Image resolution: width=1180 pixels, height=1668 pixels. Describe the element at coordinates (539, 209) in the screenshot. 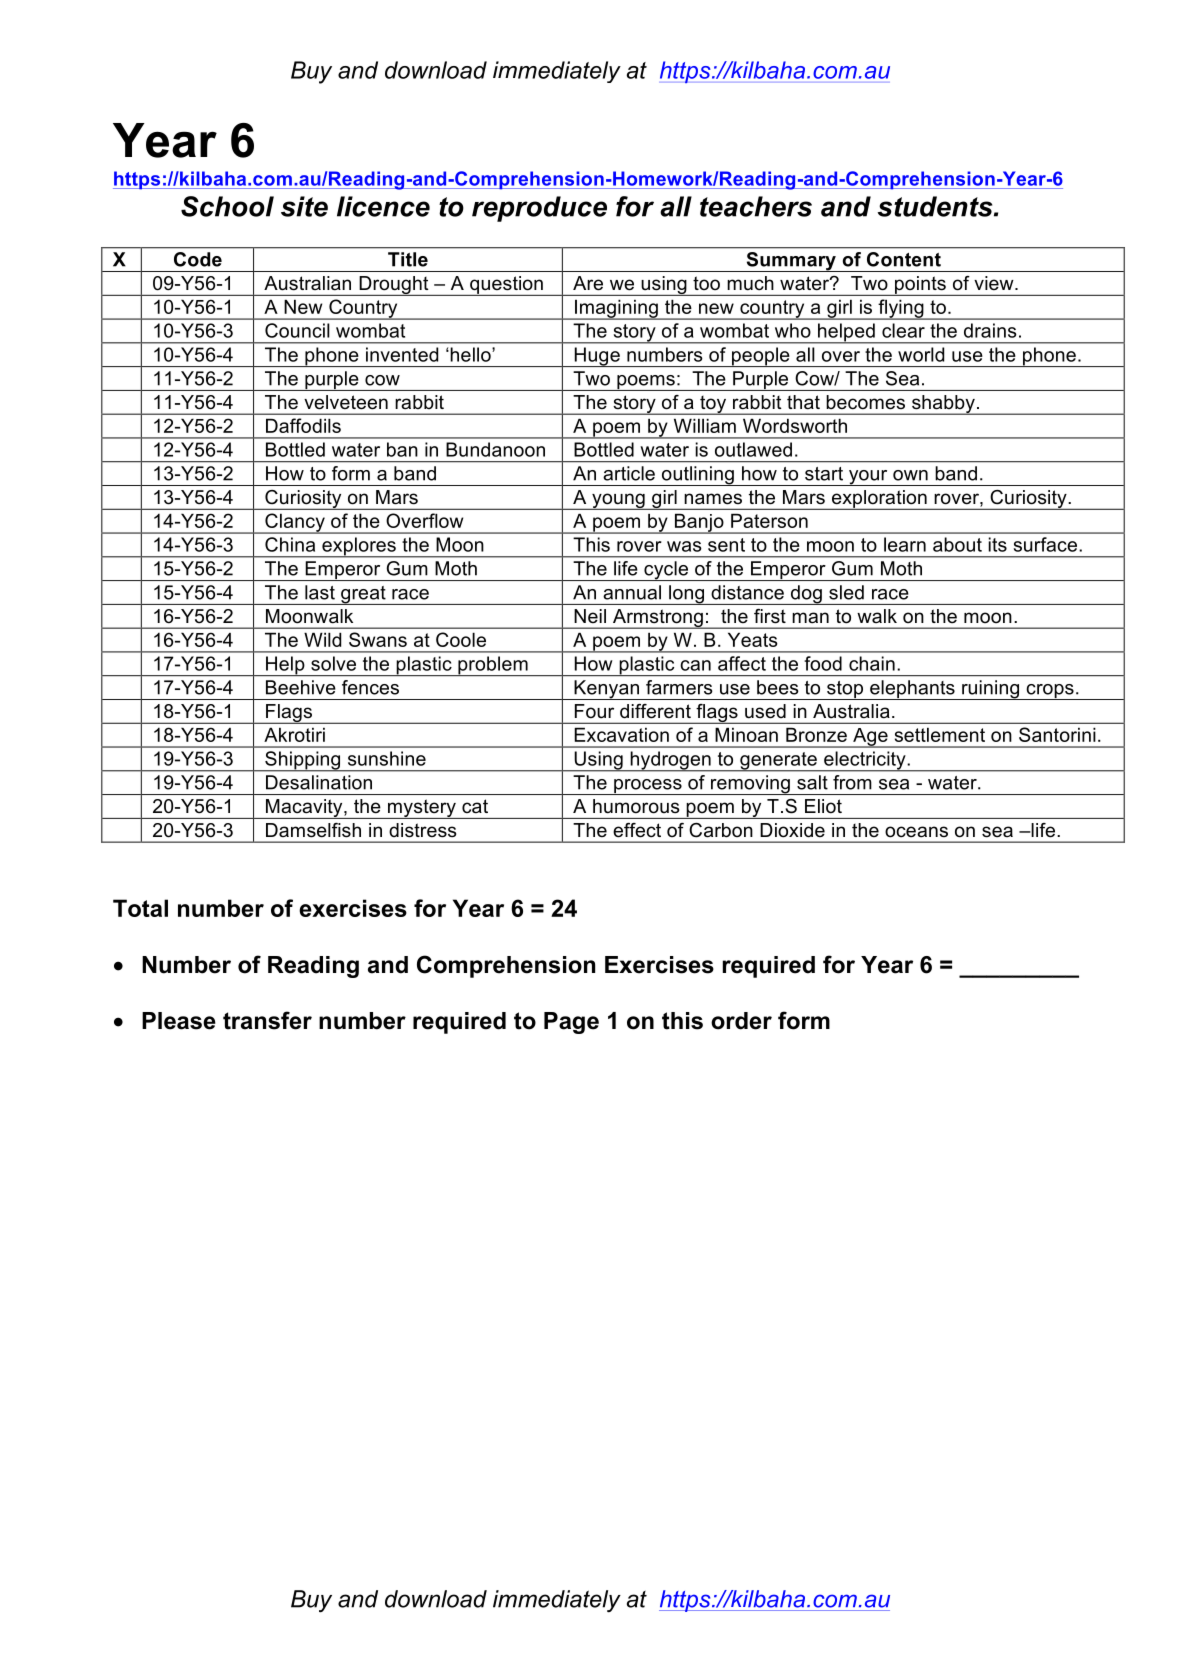

I see `reproduce` at that location.
